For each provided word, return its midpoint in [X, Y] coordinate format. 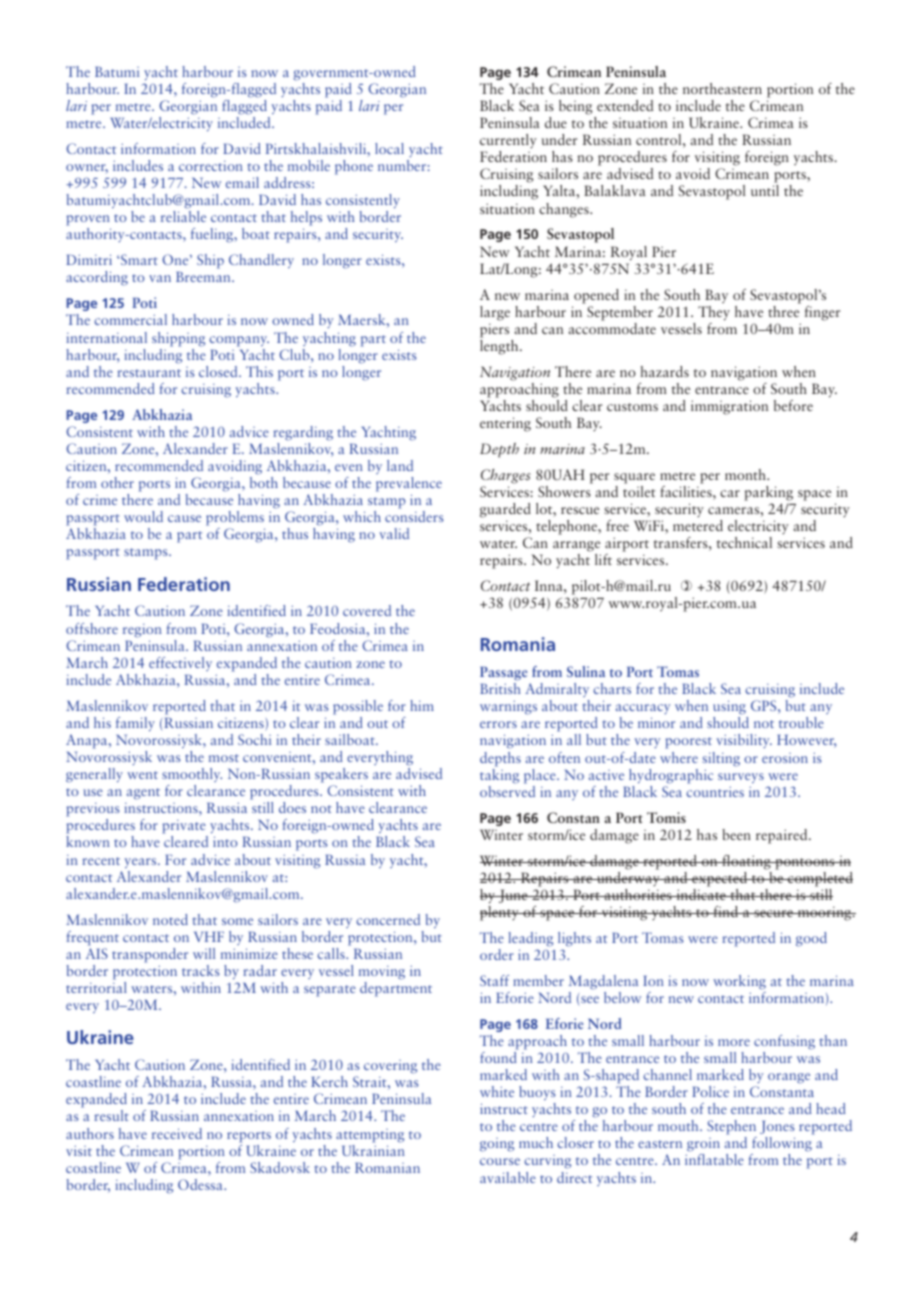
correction [211, 166]
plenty [500, 913]
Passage [503, 674]
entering [505, 424]
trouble [801, 722]
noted [170, 919]
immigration [729, 407]
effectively [180, 664]
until [765, 190]
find [726, 911]
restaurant [149, 373]
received [177, 1133]
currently [508, 143]
